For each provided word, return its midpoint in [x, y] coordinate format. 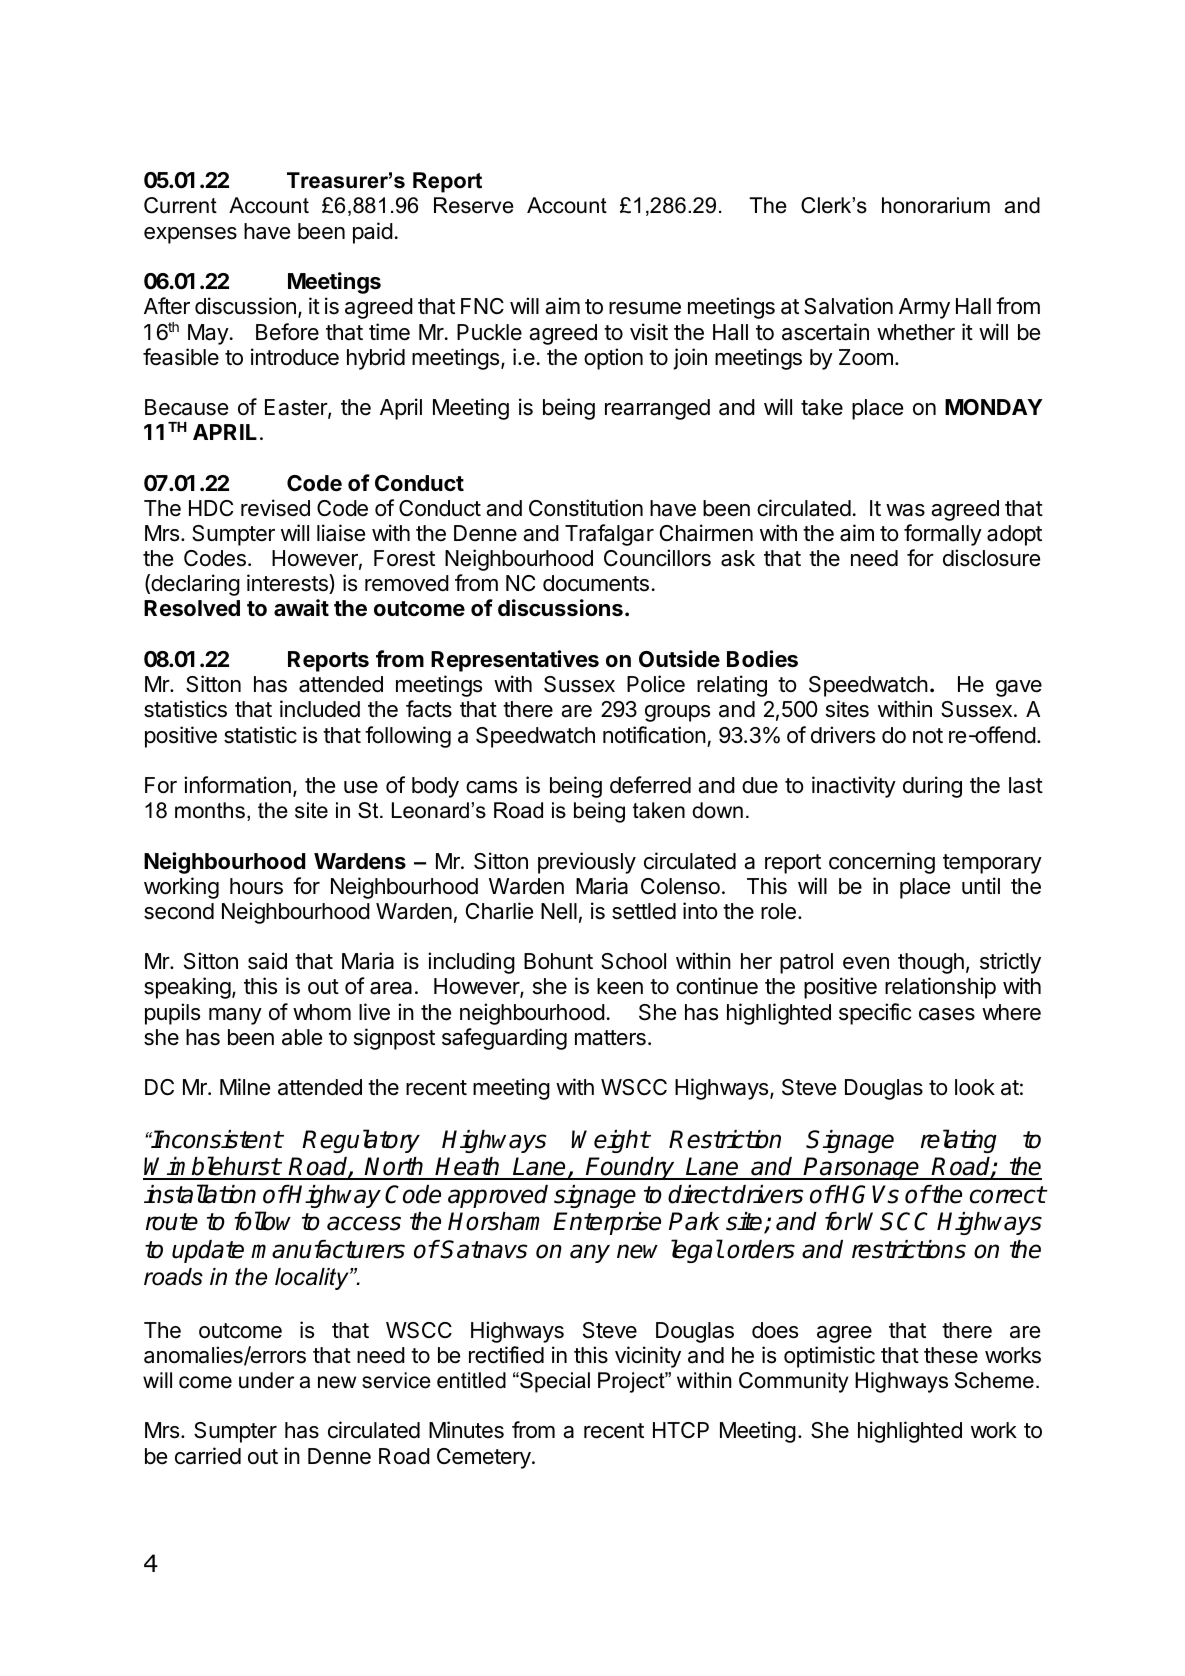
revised [275, 508]
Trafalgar [609, 535]
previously [587, 863]
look [975, 1087]
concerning [882, 863]
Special [554, 1382]
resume [645, 308]
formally [943, 535]
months [210, 810]
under [266, 1380]
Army [924, 308]
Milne [245, 1087]
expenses [190, 235]
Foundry [630, 1168]
